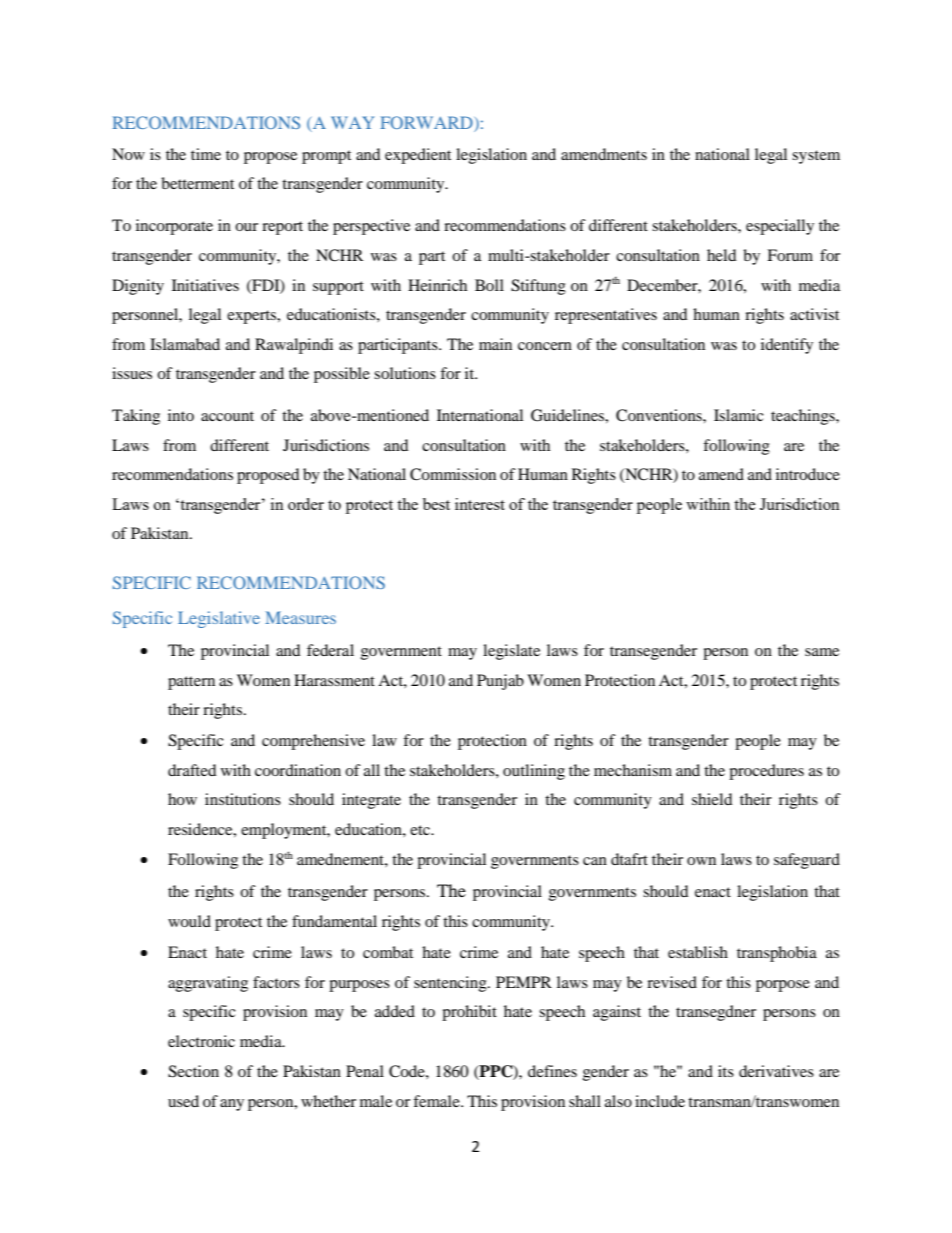  Describe the element at coordinates (822, 652) in the screenshot. I see `same` at that location.
